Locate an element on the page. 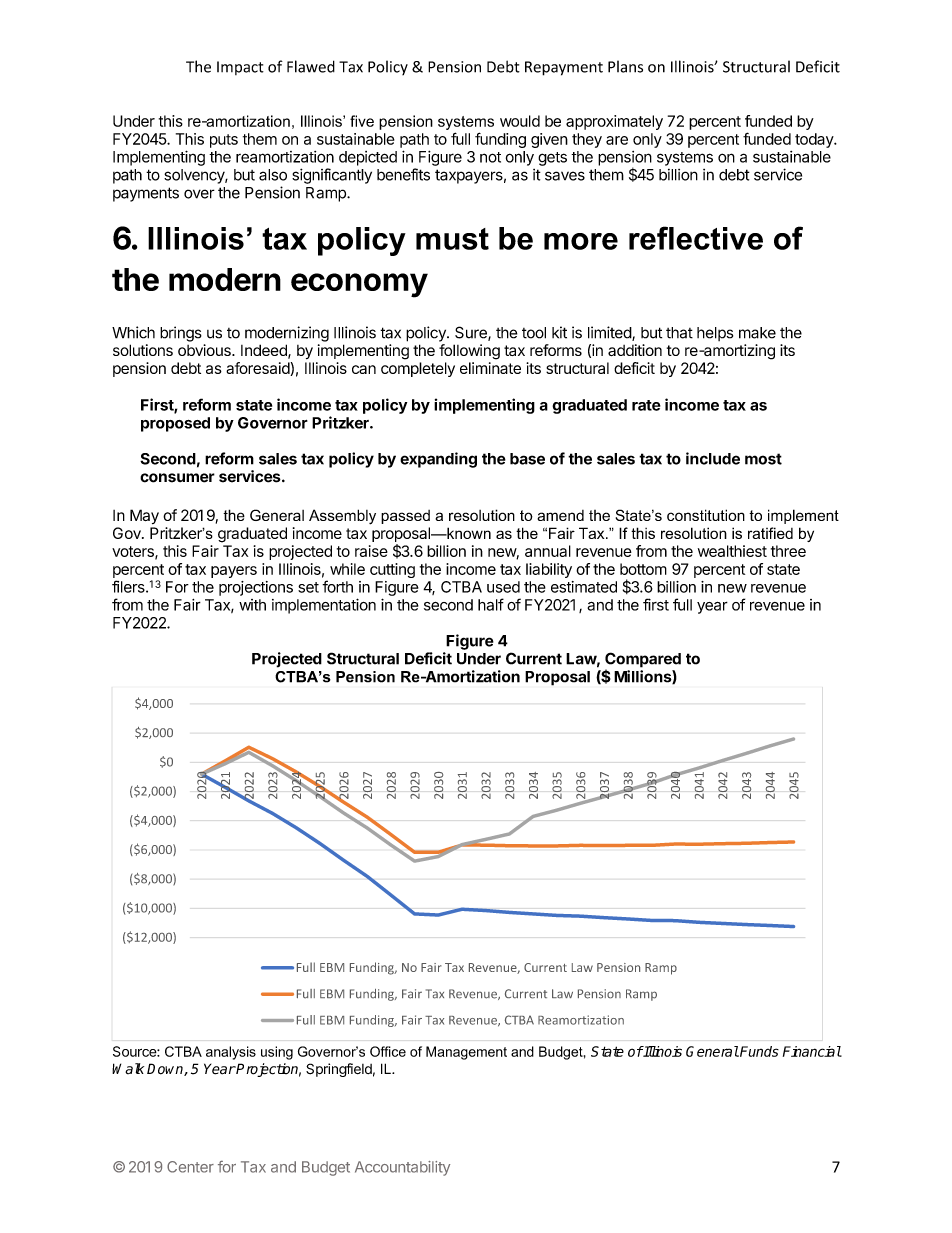 This image has height=1233, width=952. half is located at coordinates (491, 604).
